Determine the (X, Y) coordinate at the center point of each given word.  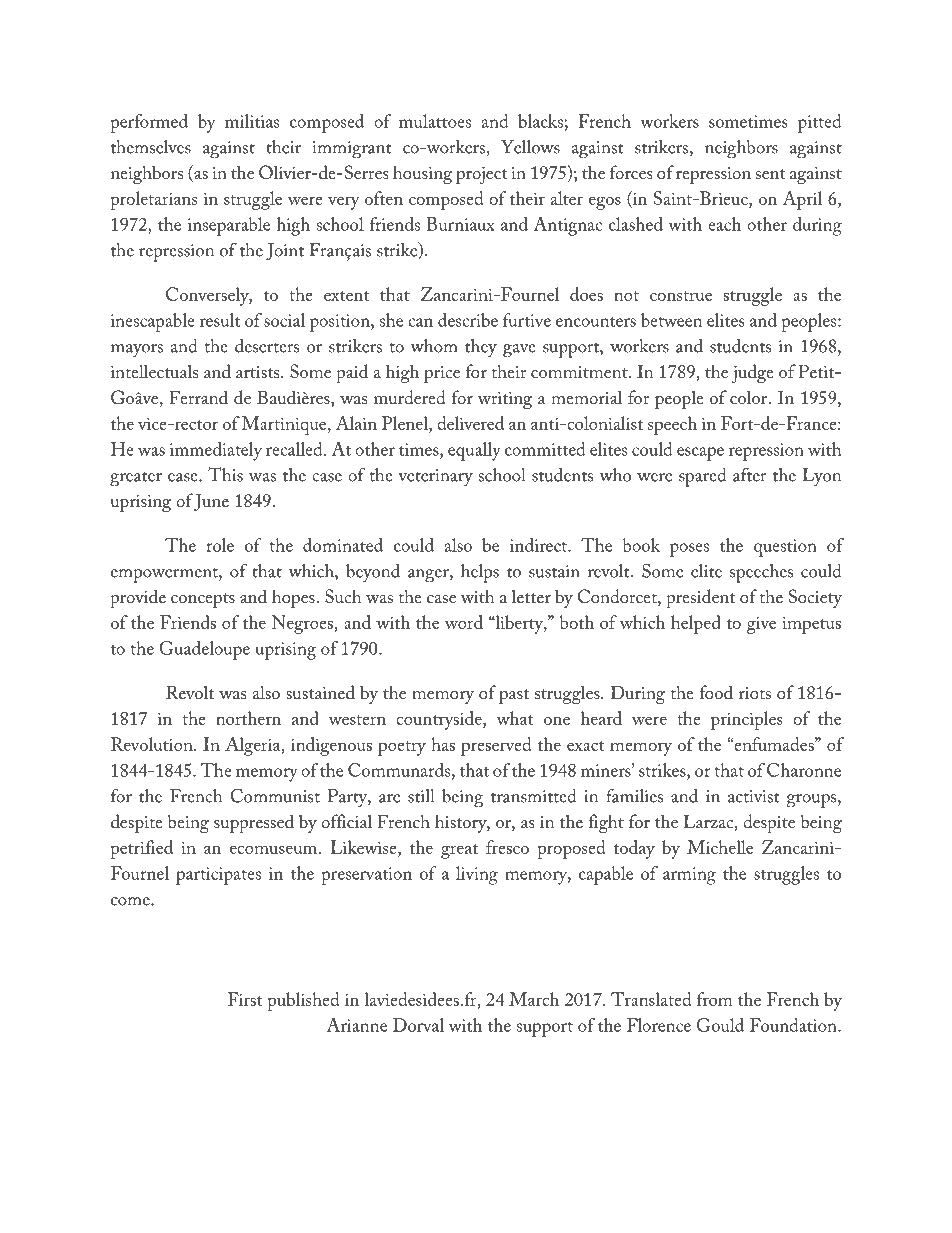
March (534, 999)
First (245, 999)
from (714, 999)
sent (771, 174)
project (482, 175)
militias (252, 121)
